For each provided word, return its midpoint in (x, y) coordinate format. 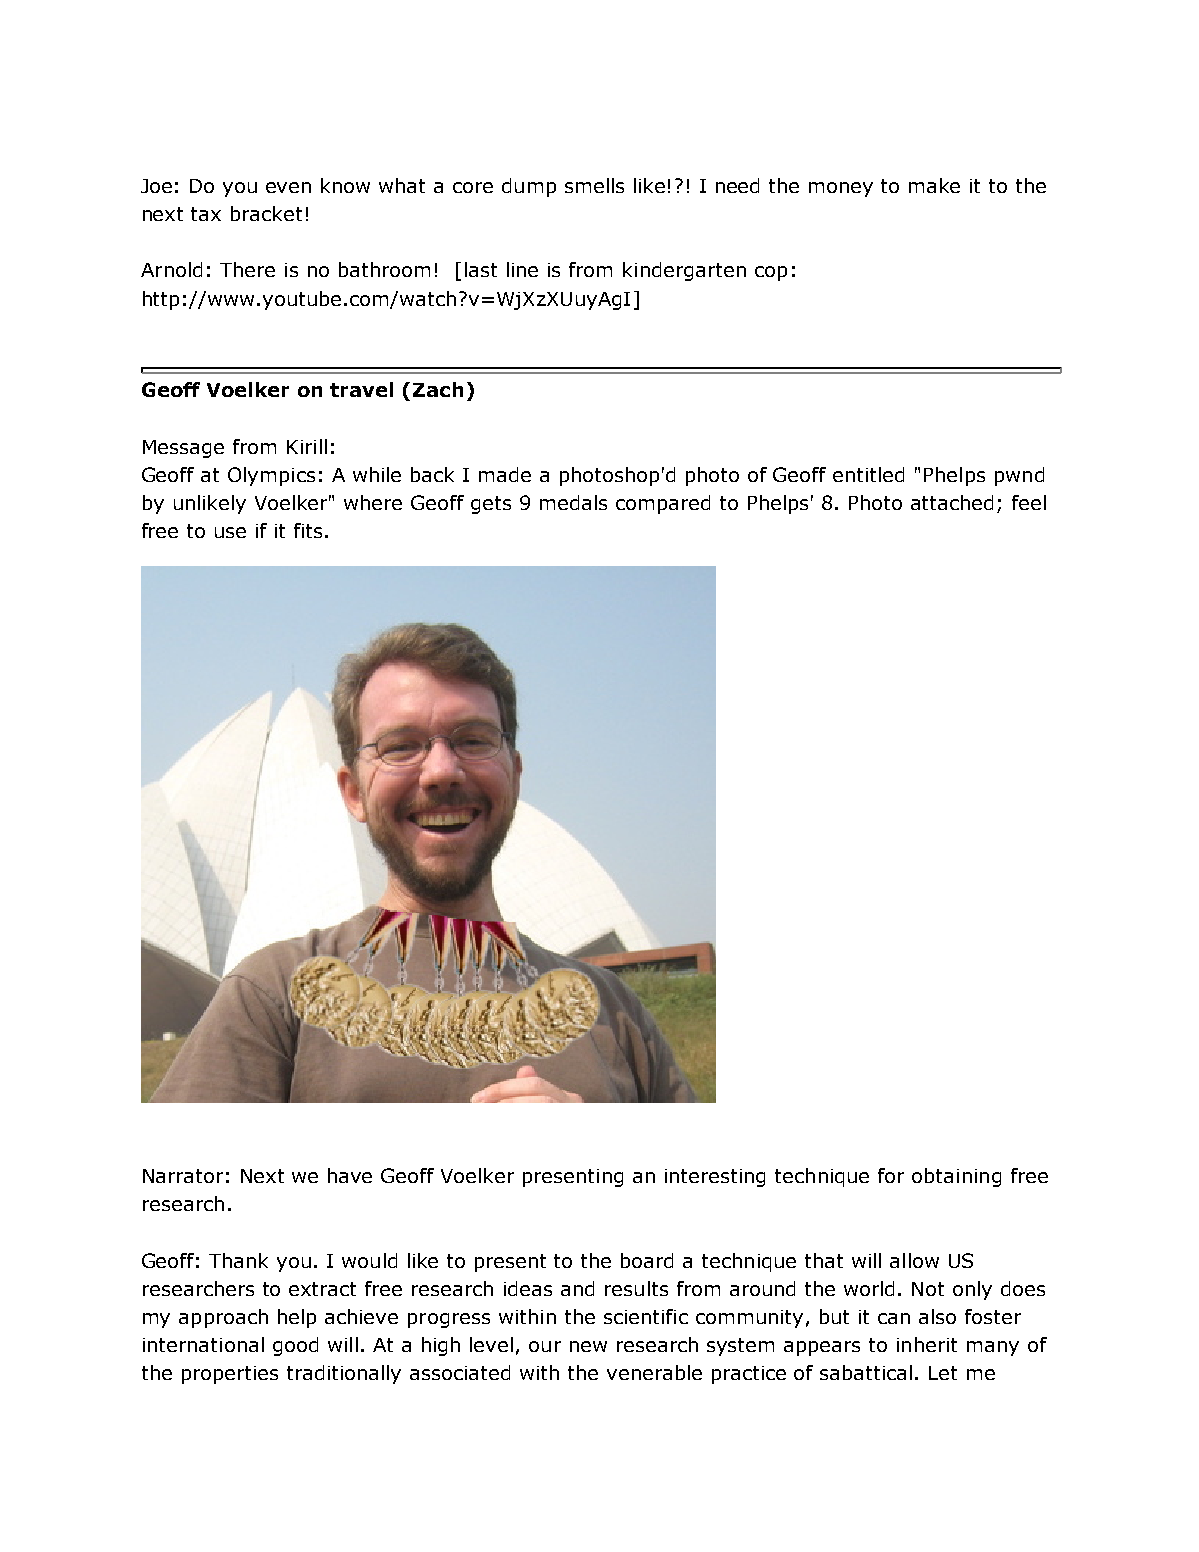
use (230, 532)
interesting (715, 1178)
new (588, 1346)
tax (206, 214)
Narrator (183, 1176)
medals (573, 502)
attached (952, 502)
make (934, 185)
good (295, 1346)
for (891, 1175)
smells (594, 185)
